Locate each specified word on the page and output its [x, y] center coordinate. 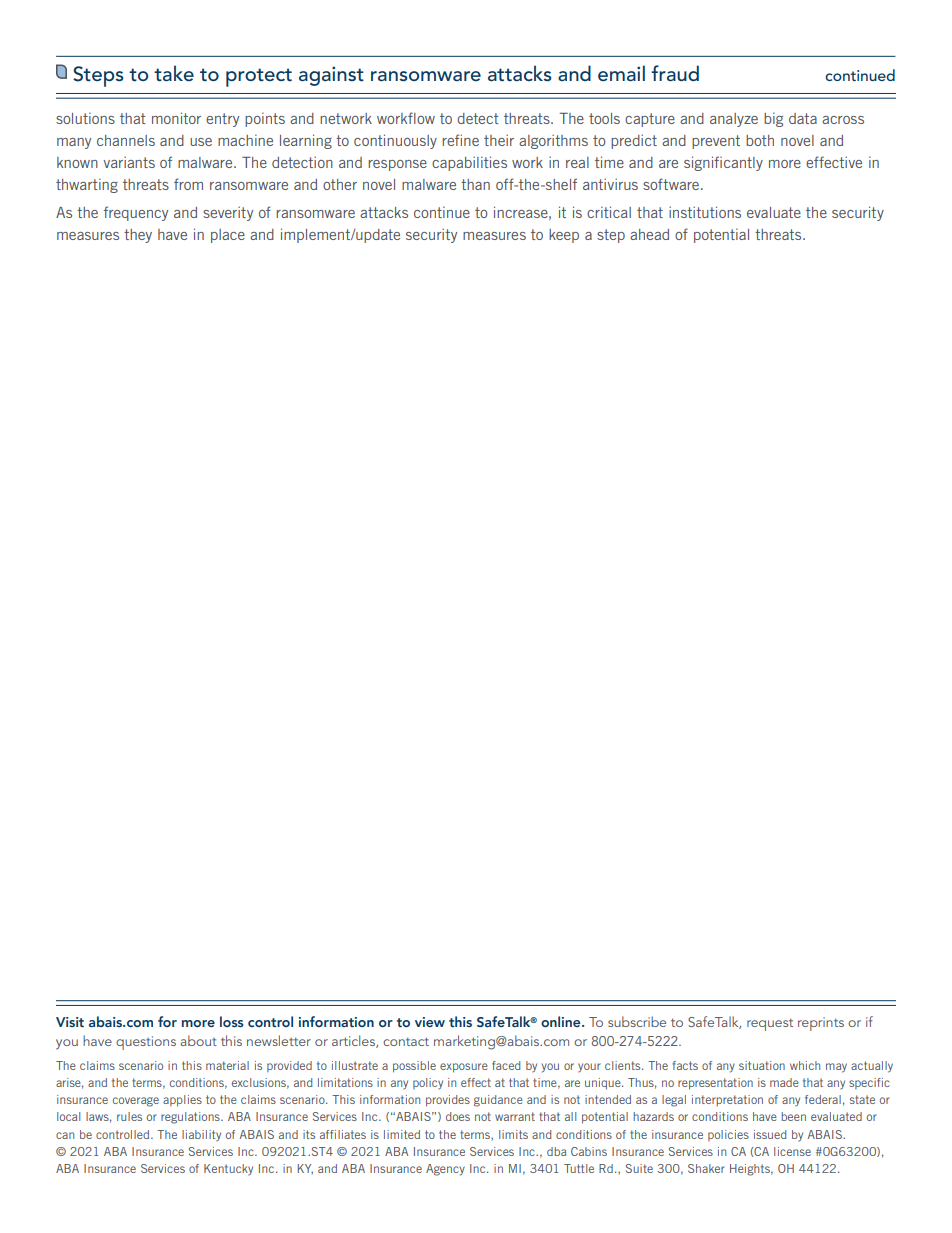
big [773, 119]
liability [201, 1136]
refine [460, 140]
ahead [649, 234]
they [138, 236]
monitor [176, 118]
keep [564, 236]
